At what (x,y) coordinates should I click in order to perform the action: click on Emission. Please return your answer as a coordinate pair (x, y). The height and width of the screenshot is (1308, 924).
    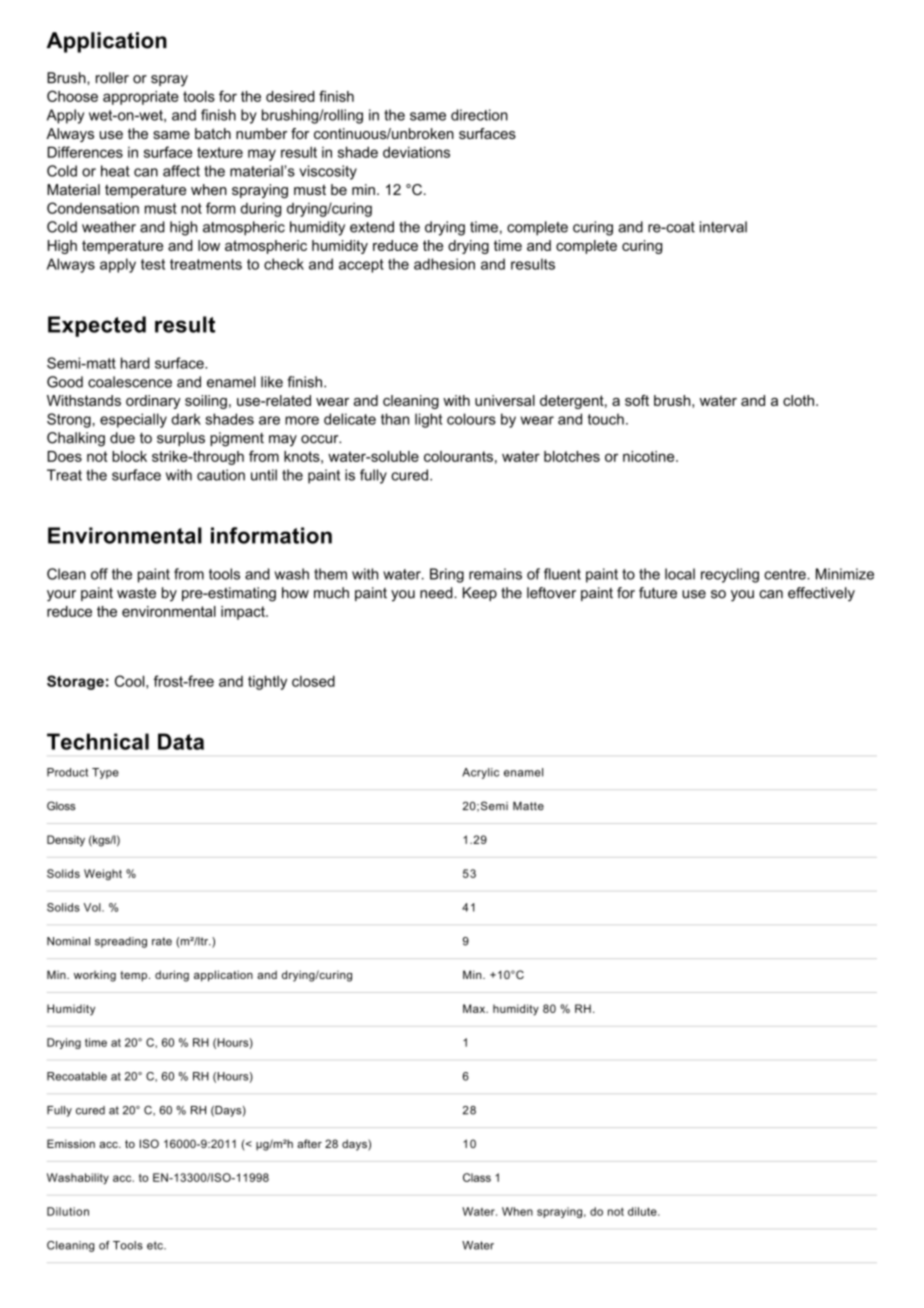
    Looking at the image, I should click on (71, 1143).
